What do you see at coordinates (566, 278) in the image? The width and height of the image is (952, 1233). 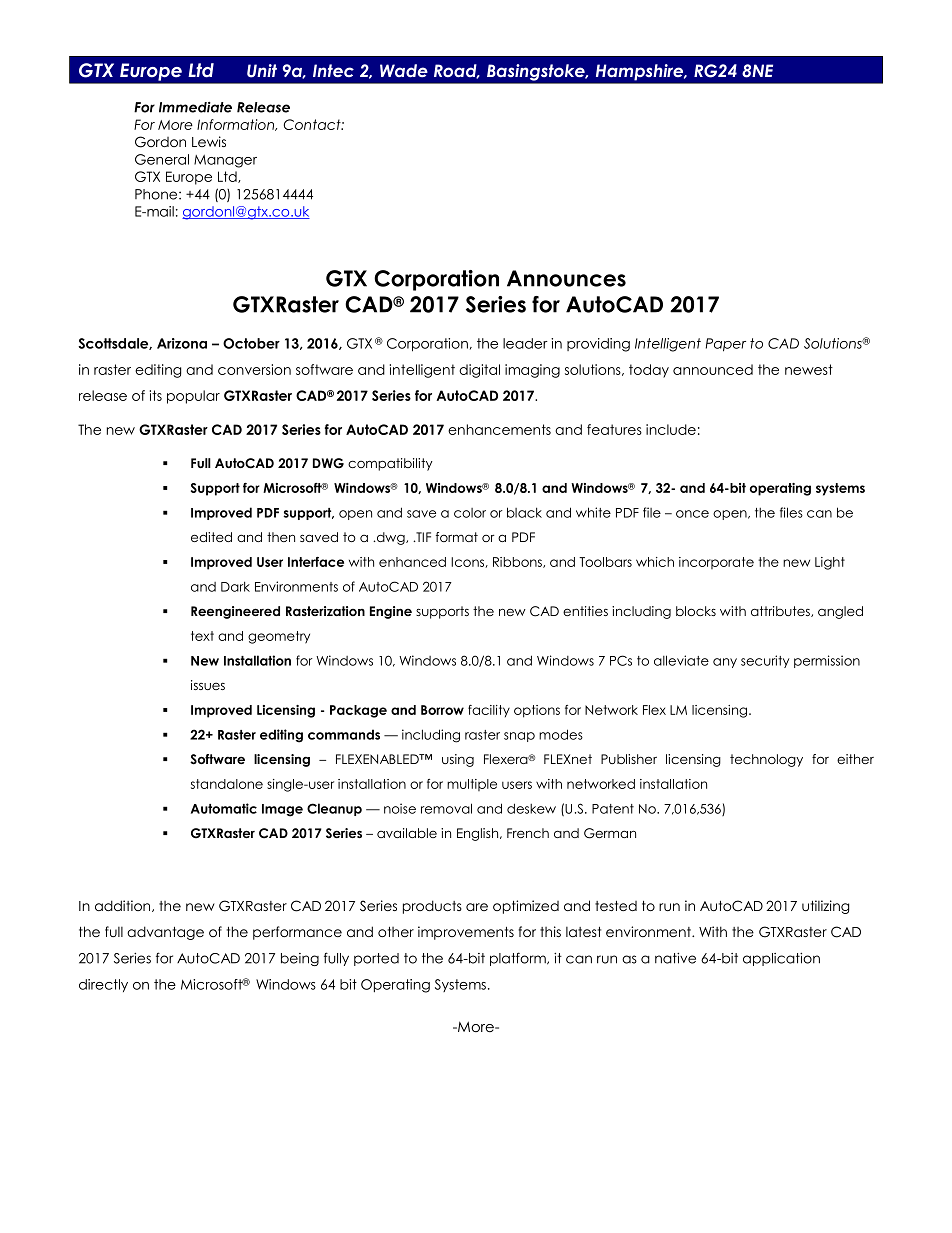 I see `Announces` at bounding box center [566, 278].
